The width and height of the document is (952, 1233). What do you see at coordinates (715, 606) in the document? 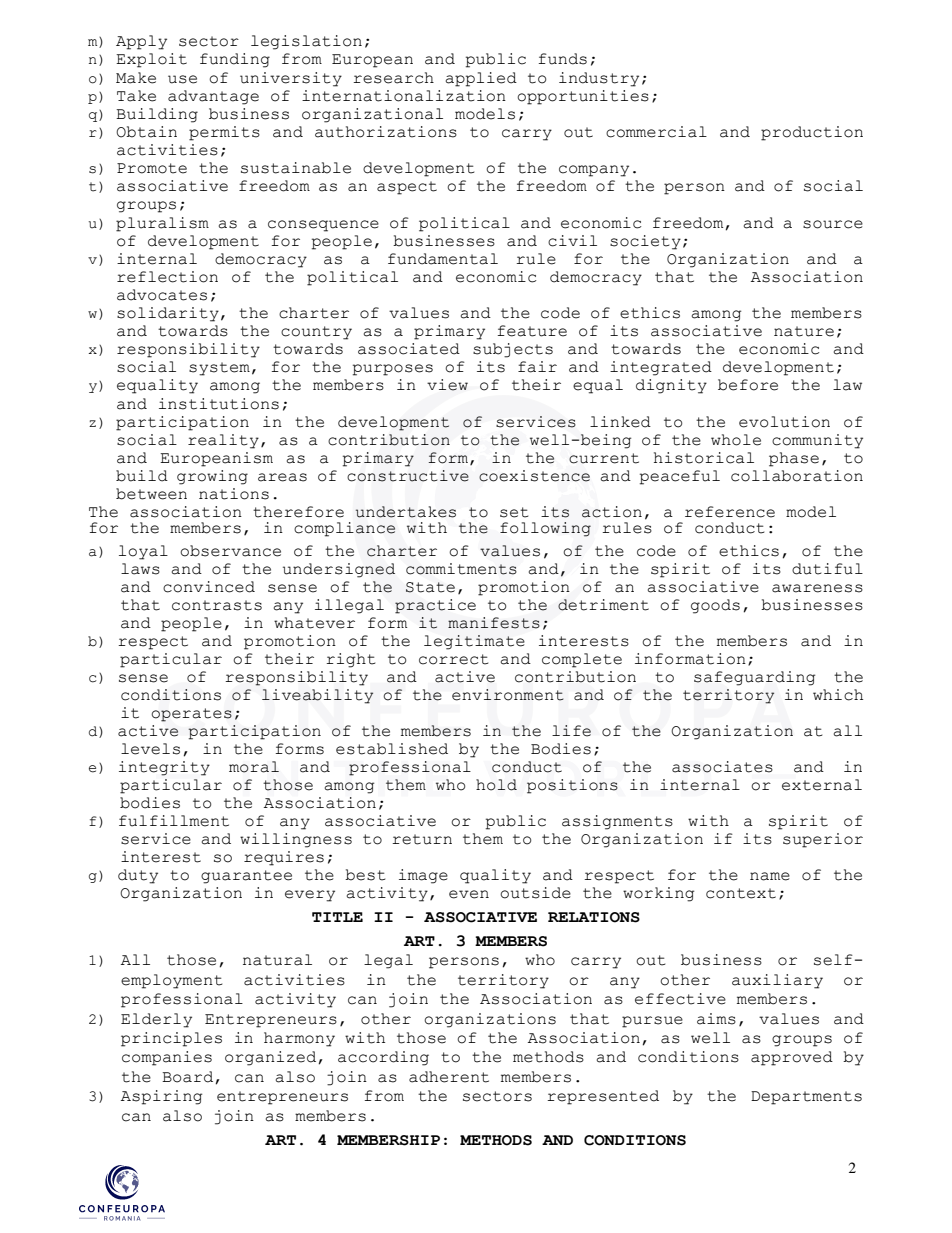
I see `goods` at bounding box center [715, 606].
